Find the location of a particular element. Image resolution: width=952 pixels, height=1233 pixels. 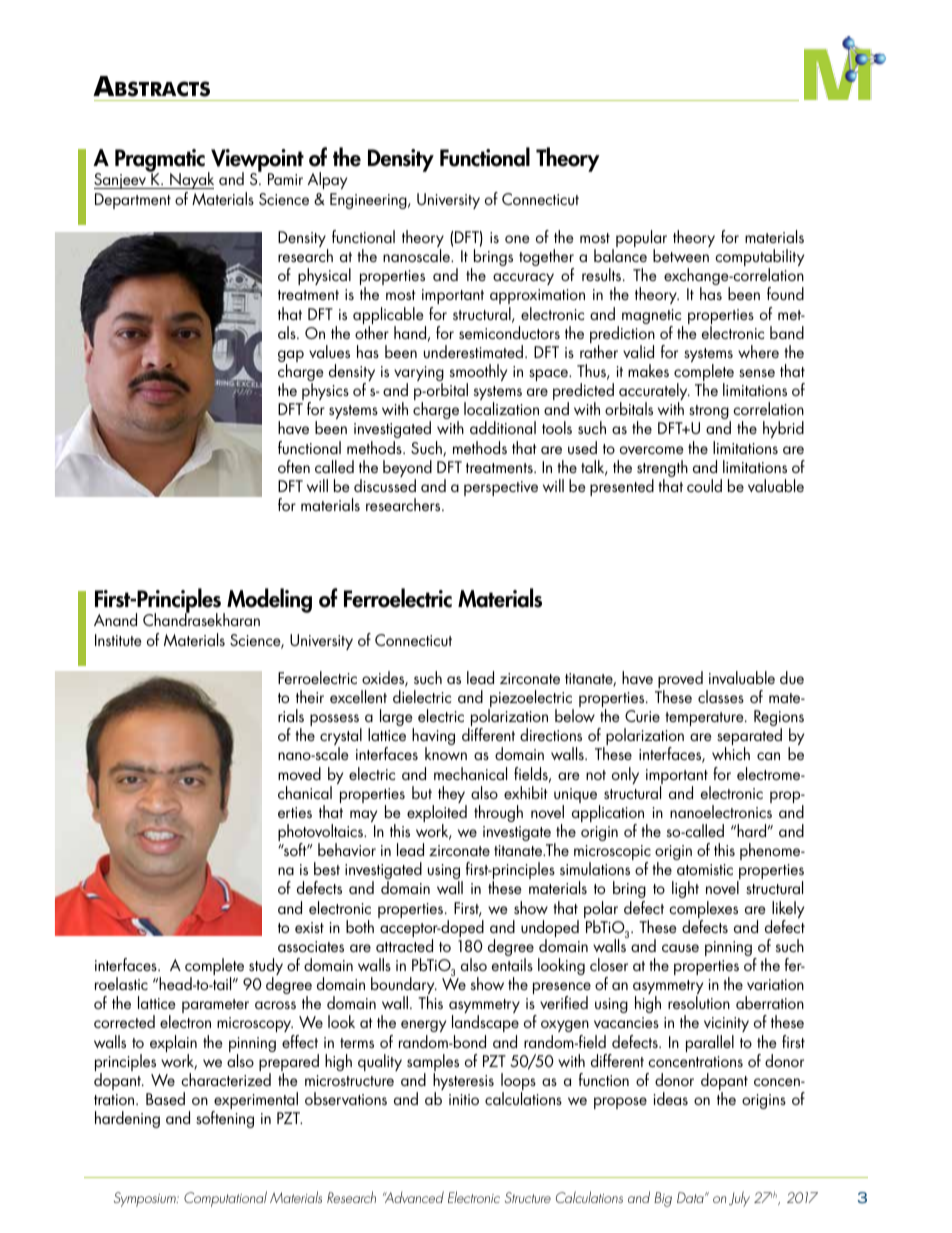

photovoltaics is located at coordinates (321, 834).
